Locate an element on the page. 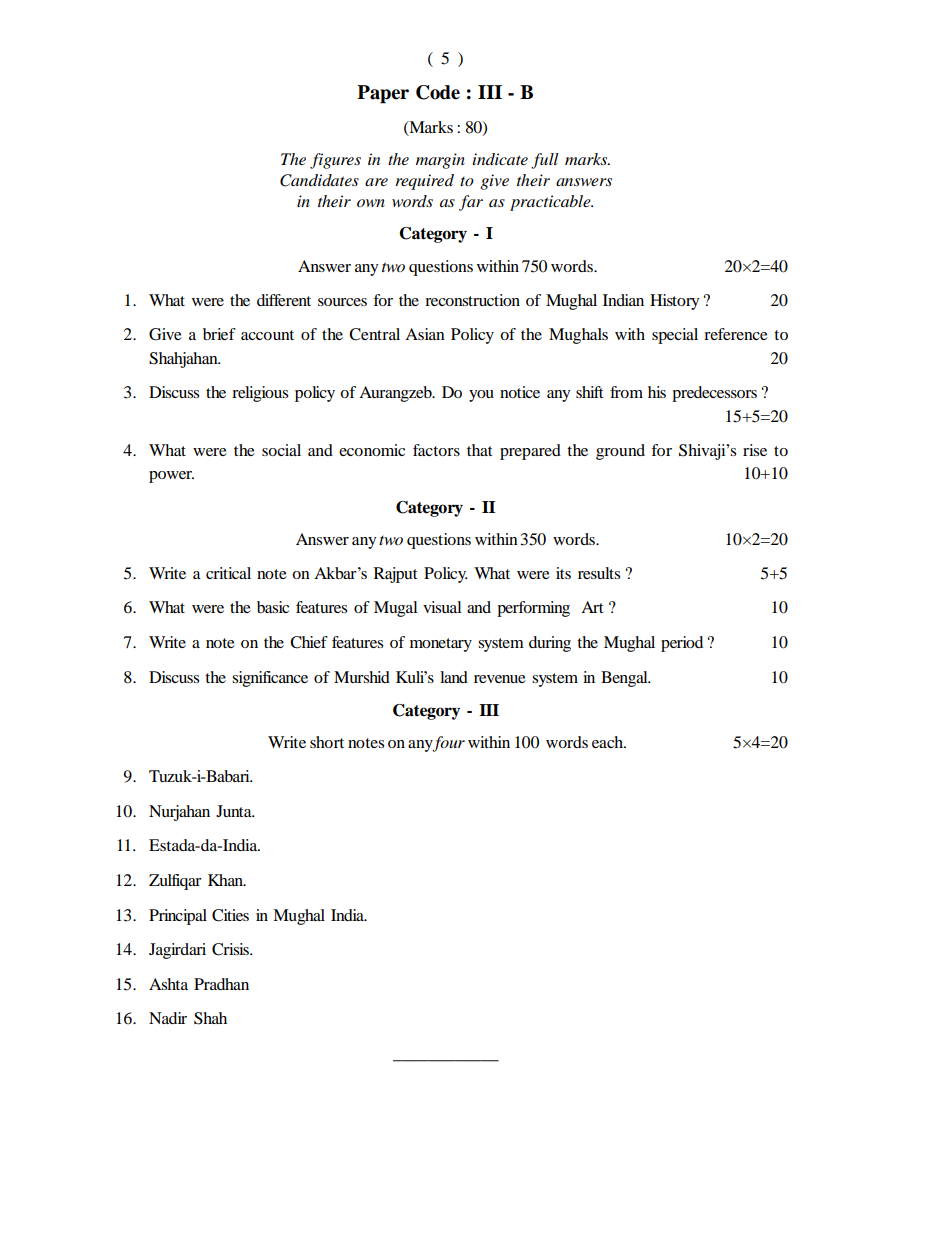  Code is located at coordinates (438, 92).
